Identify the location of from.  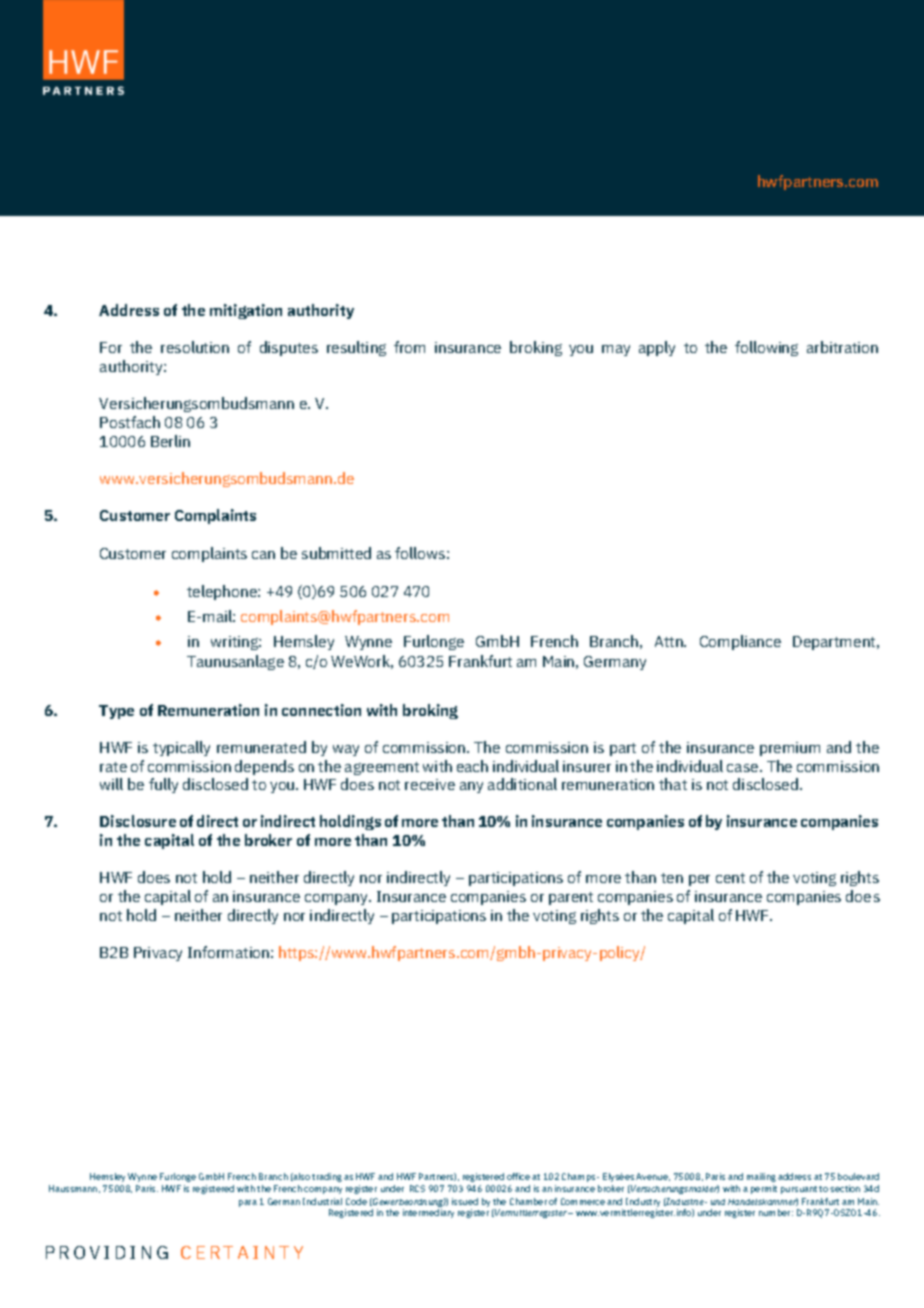
(409, 347).
